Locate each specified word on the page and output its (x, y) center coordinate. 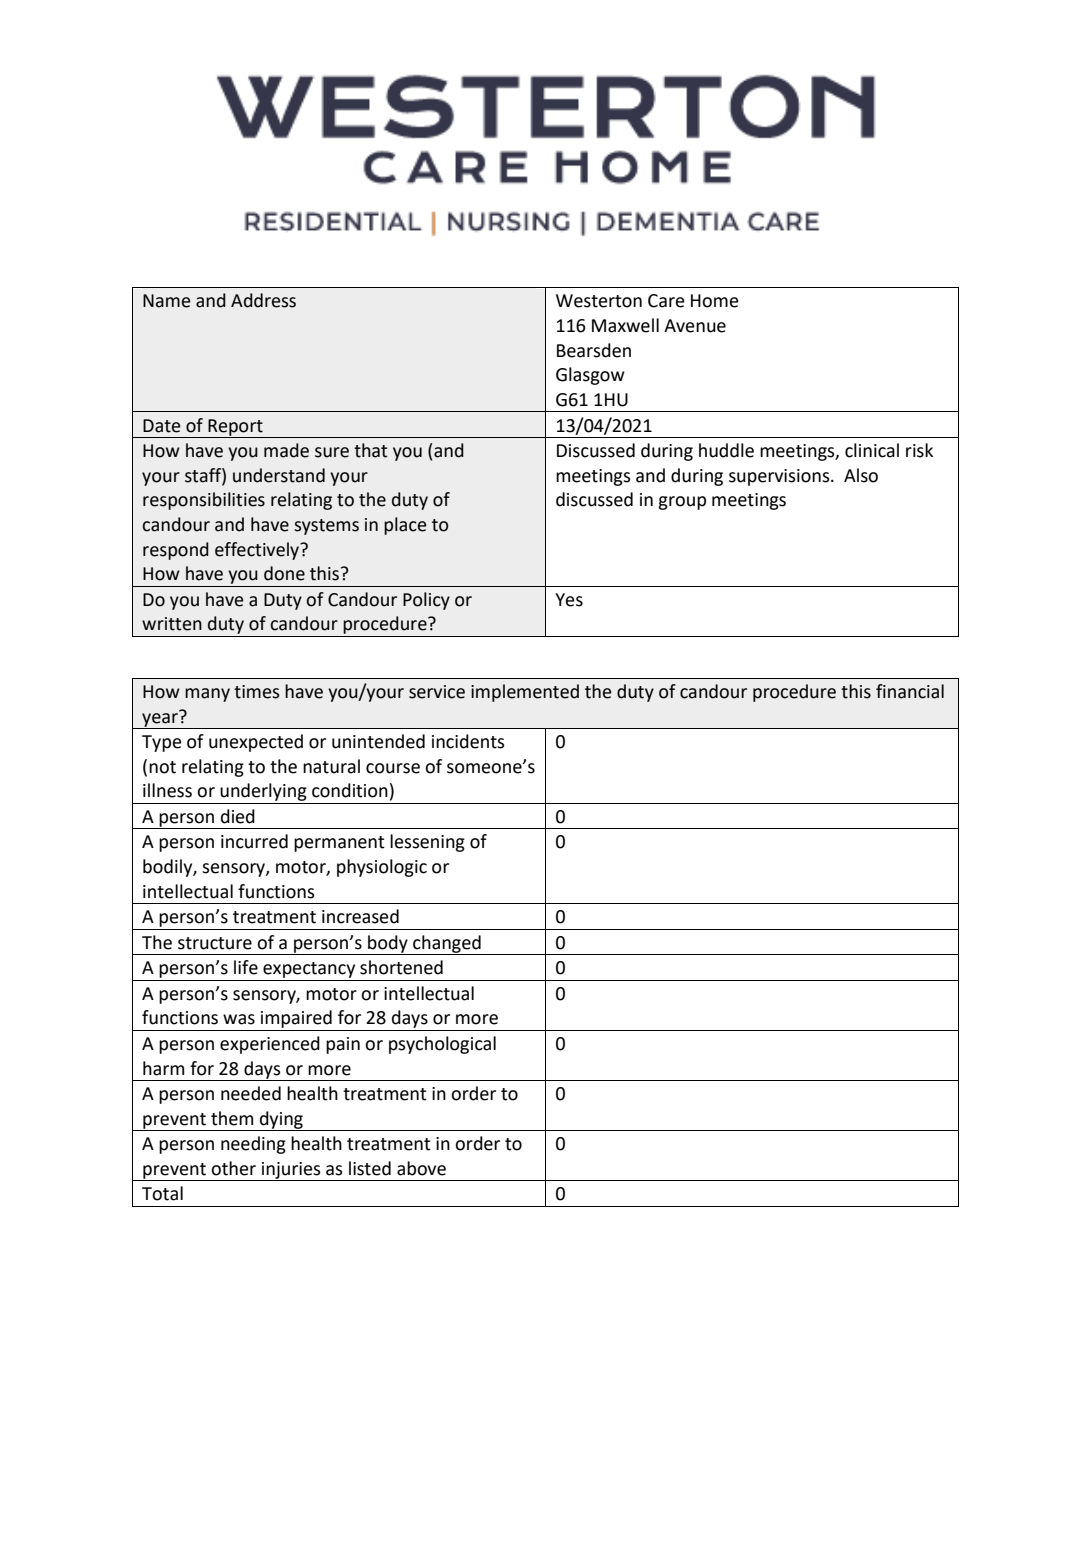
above (421, 1168)
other (233, 1168)
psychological (442, 1045)
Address (263, 300)
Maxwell (625, 325)
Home (715, 301)
